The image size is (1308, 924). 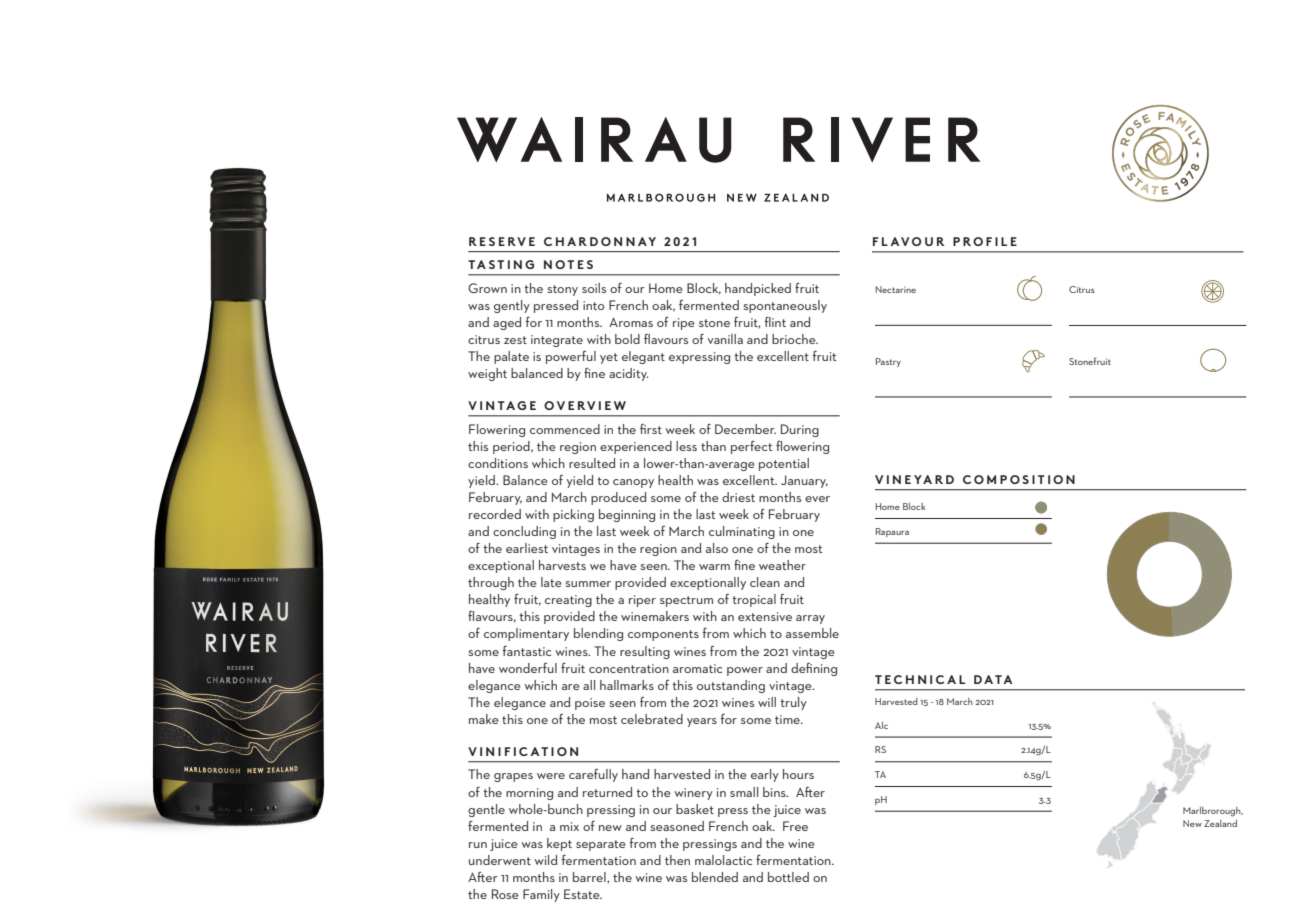 What do you see at coordinates (993, 679) in the screenshot?
I see `DATA` at bounding box center [993, 679].
